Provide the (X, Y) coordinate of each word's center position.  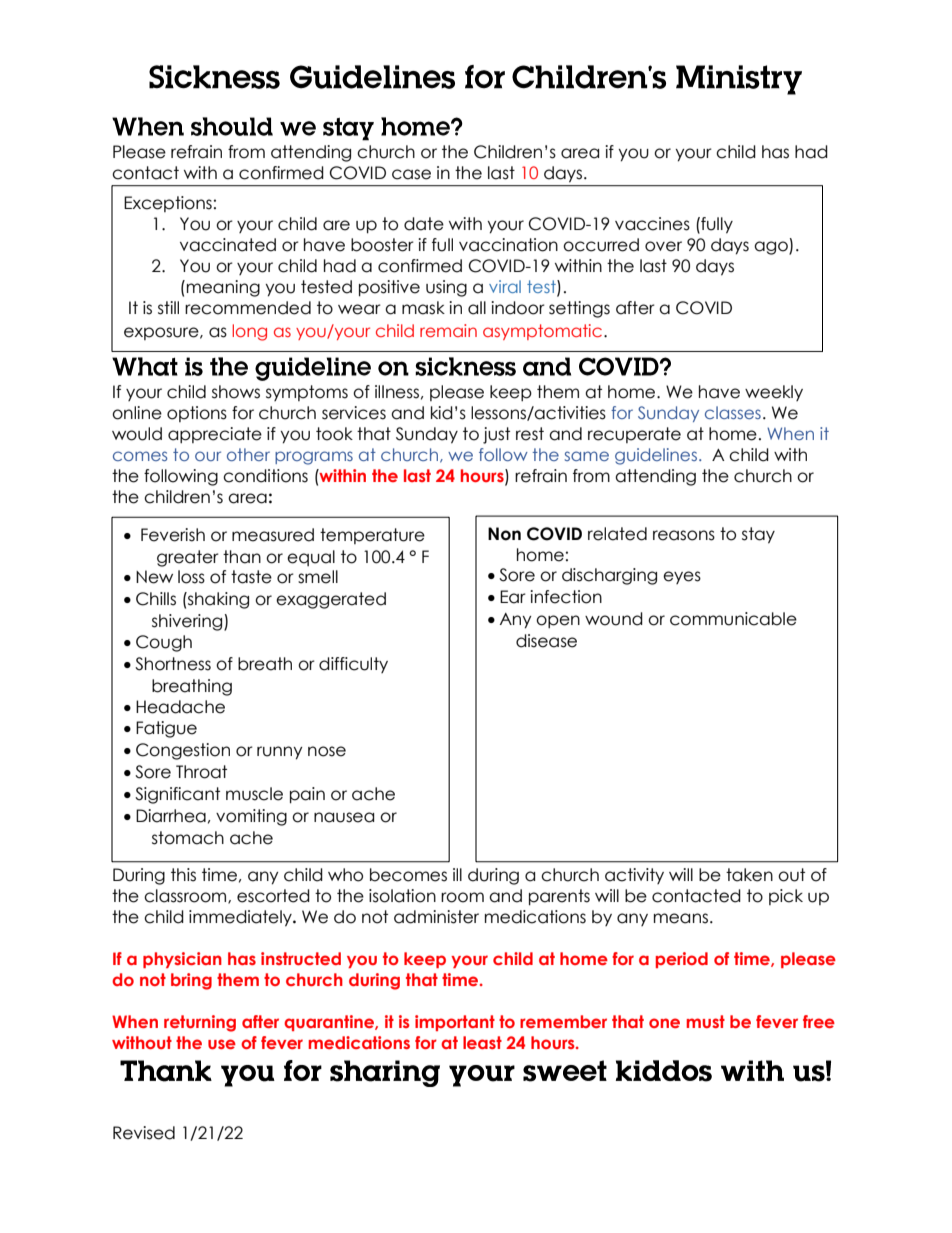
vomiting (251, 817)
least (482, 1042)
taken (749, 875)
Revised (144, 1133)
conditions (265, 476)
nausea (344, 817)
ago (772, 248)
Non (504, 534)
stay (758, 535)
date (424, 224)
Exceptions (168, 204)
